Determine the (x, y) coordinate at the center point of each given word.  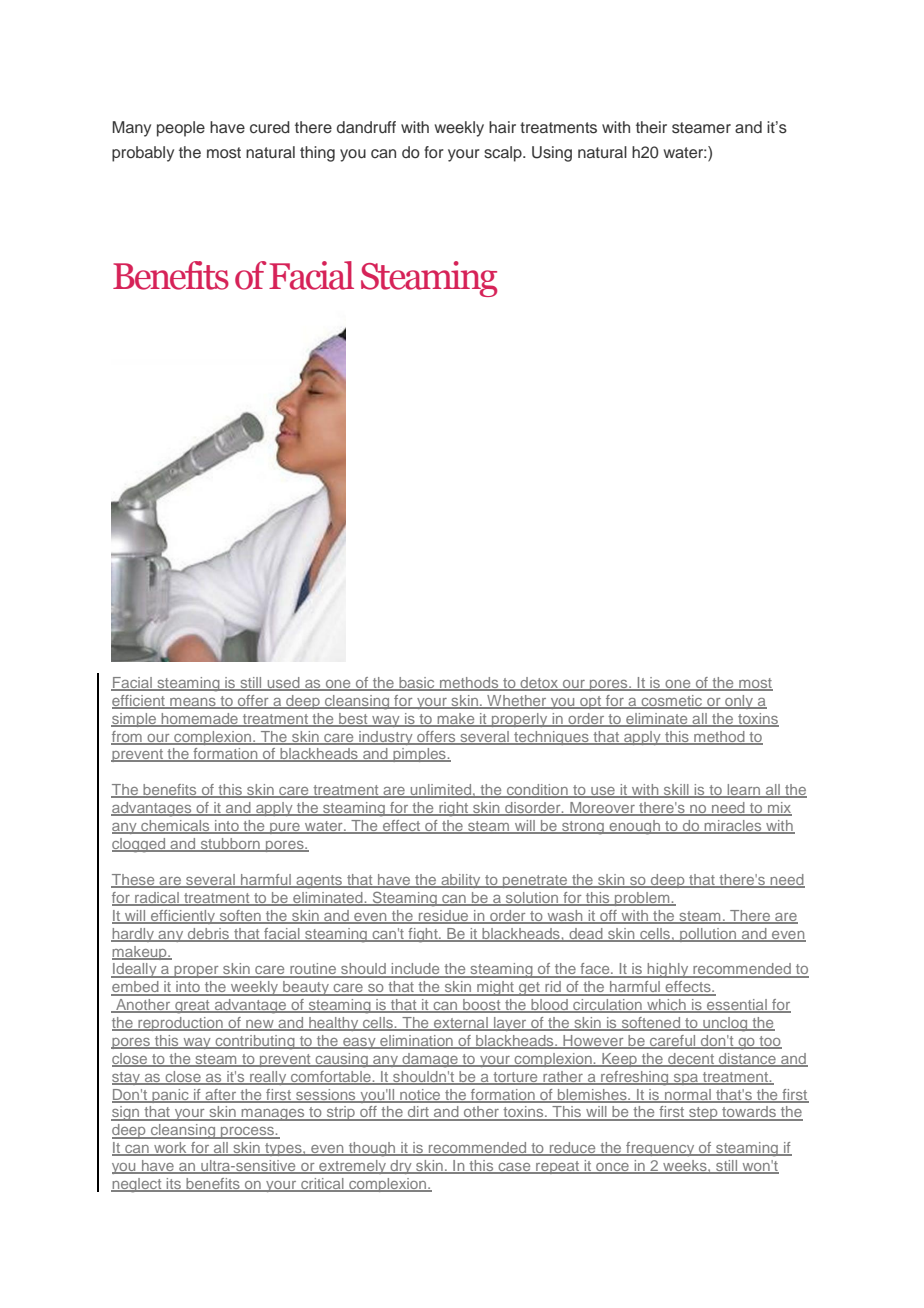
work (170, 1149)
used (283, 684)
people (181, 129)
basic (417, 684)
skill (676, 791)
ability (461, 881)
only (739, 702)
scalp (504, 154)
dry (401, 1167)
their (651, 127)
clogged (140, 845)
